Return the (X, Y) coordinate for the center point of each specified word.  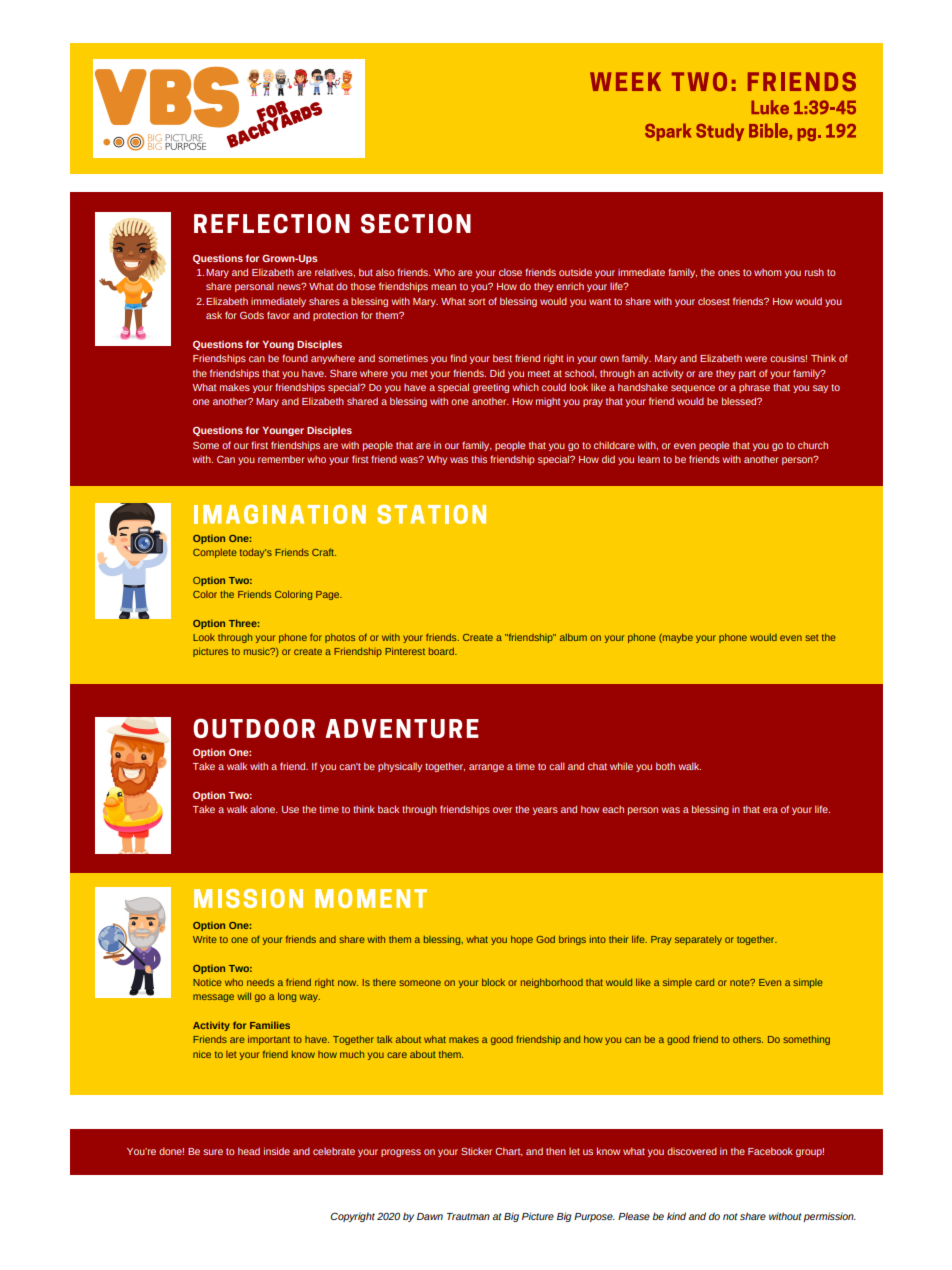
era (770, 810)
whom (767, 272)
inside (277, 1151)
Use (290, 809)
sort (477, 301)
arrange (486, 768)
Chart (509, 1151)
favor (278, 315)
